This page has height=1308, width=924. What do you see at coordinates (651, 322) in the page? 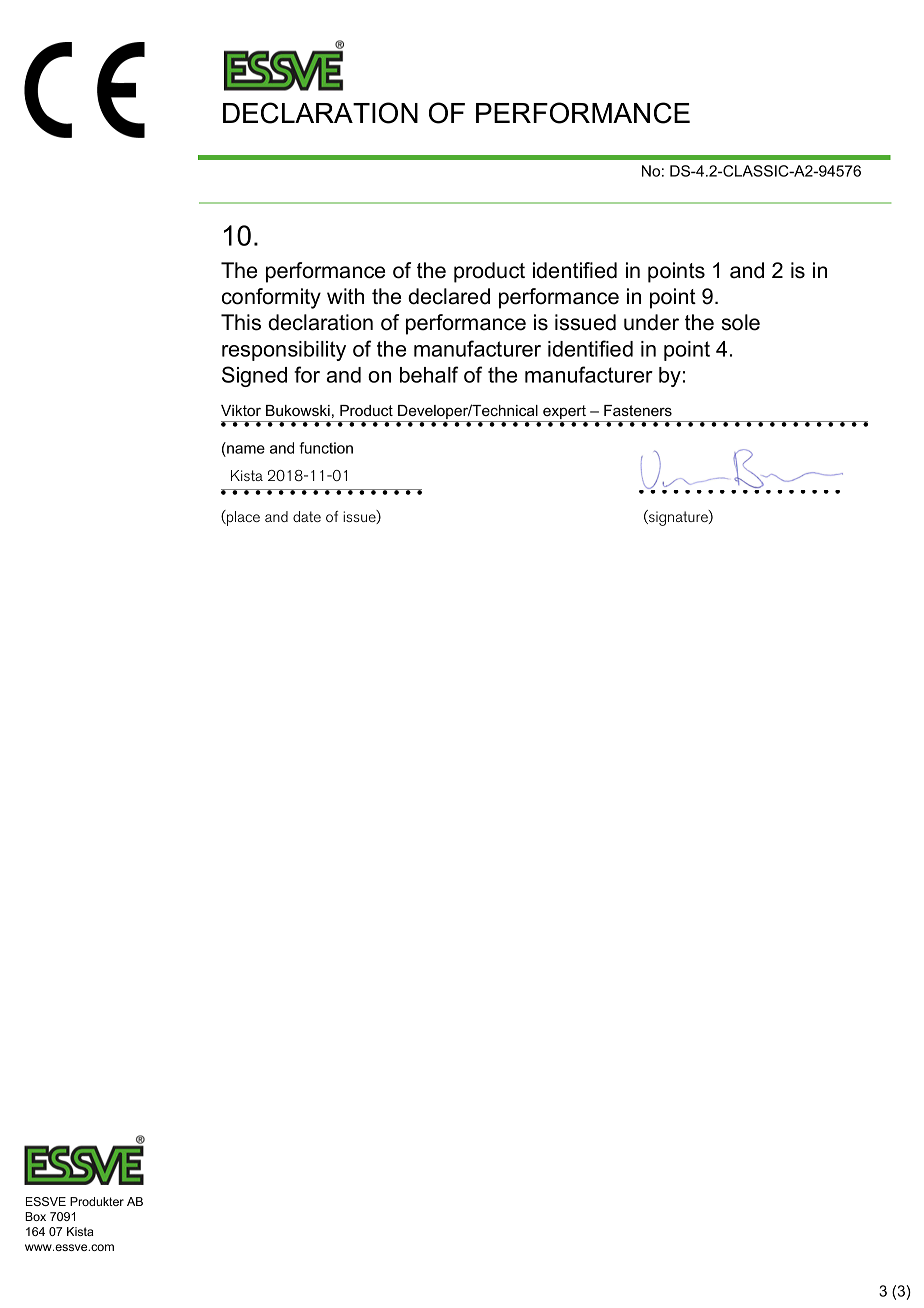
I see `under` at bounding box center [651, 322].
